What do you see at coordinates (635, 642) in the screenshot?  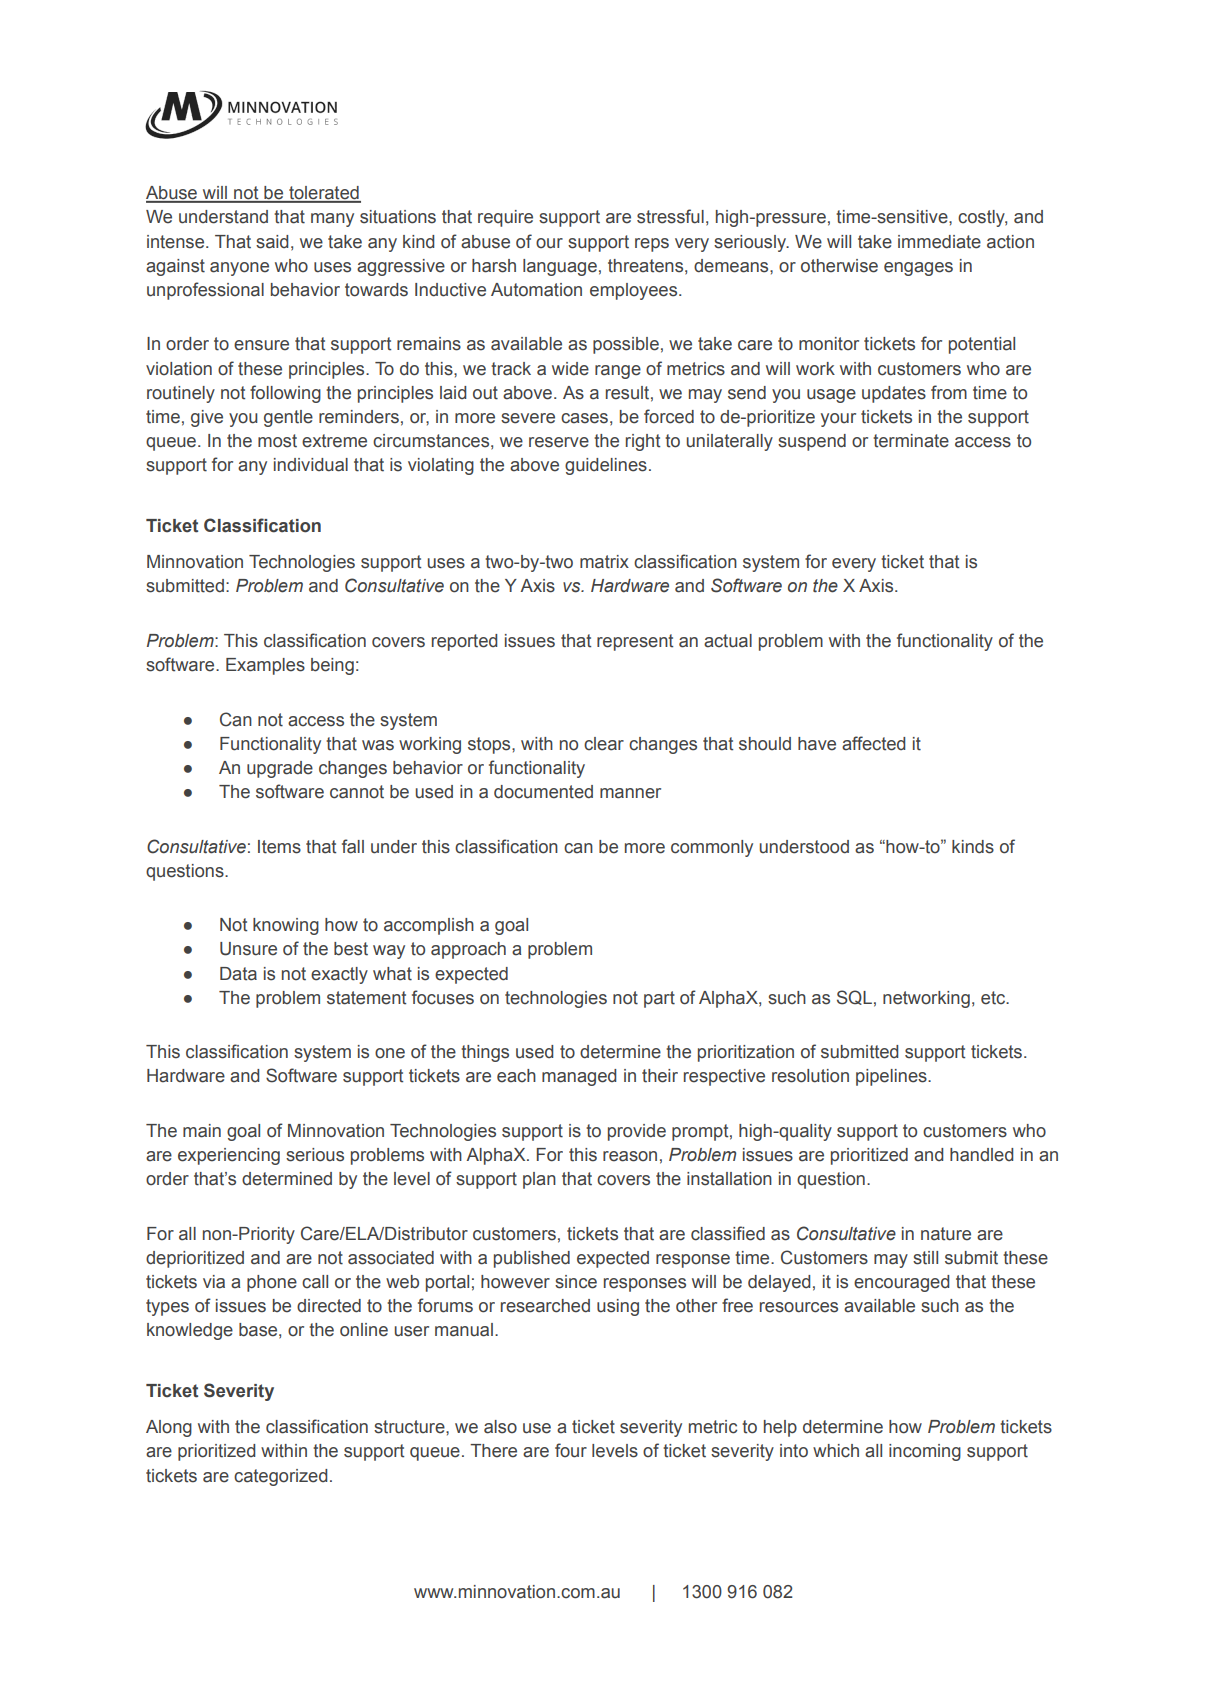 I see `represent` at bounding box center [635, 642].
